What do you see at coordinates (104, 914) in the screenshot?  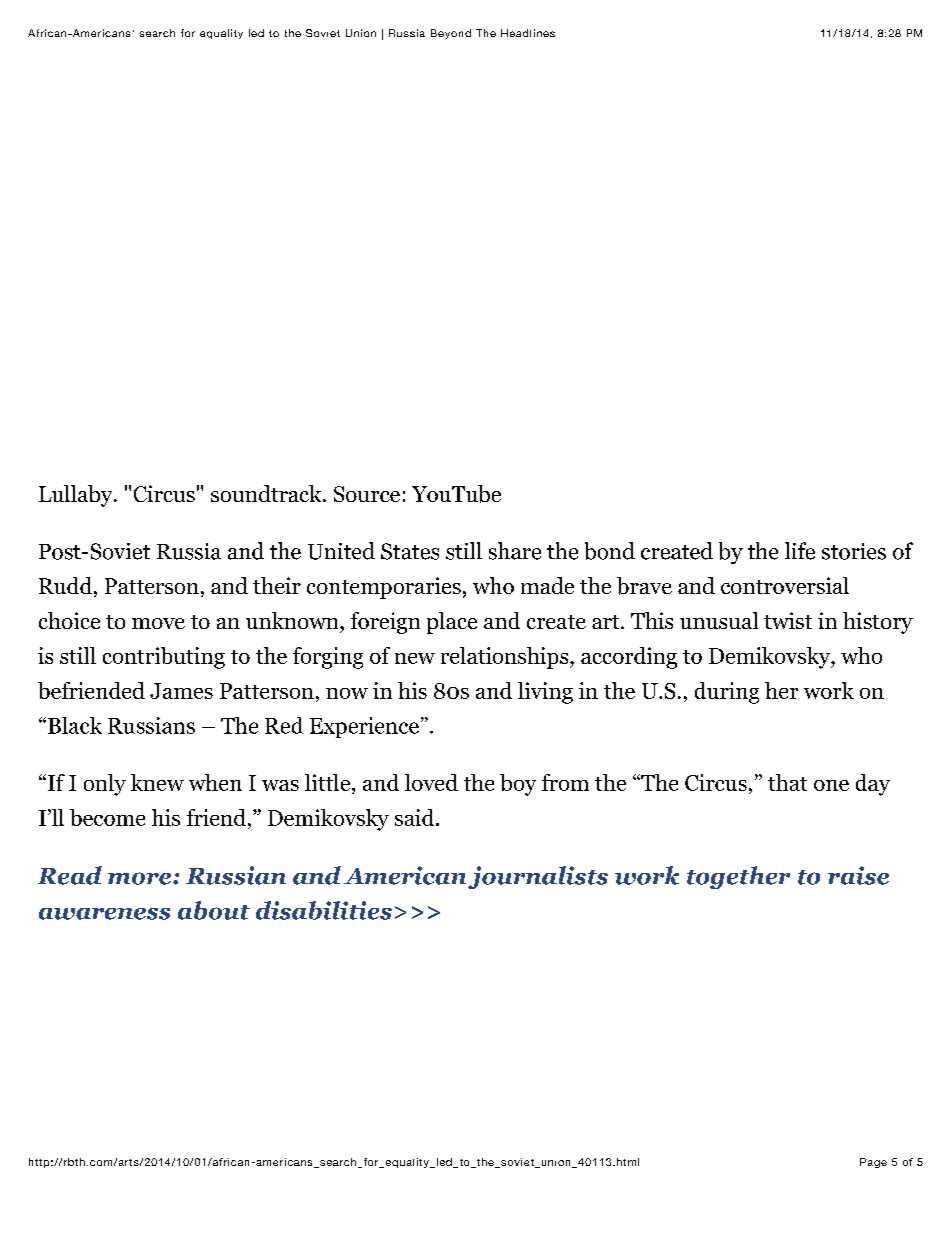 I see `awareness` at bounding box center [104, 914].
